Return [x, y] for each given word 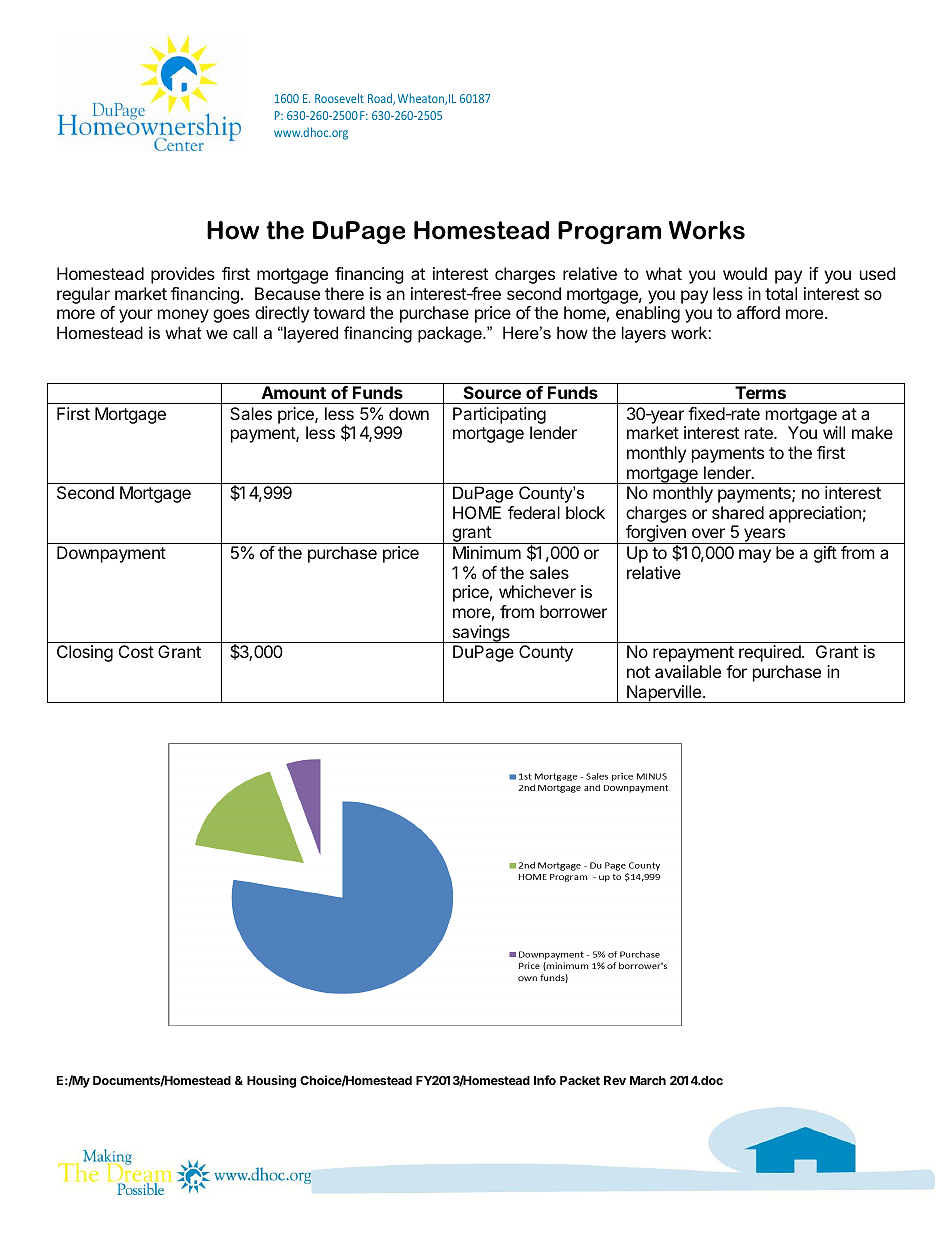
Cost [136, 651]
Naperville [664, 694]
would [745, 273]
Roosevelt [339, 98]
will [834, 432]
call [245, 332]
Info [545, 1080]
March [648, 1080]
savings [481, 634]
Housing [271, 1081]
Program [609, 233]
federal [534, 512]
